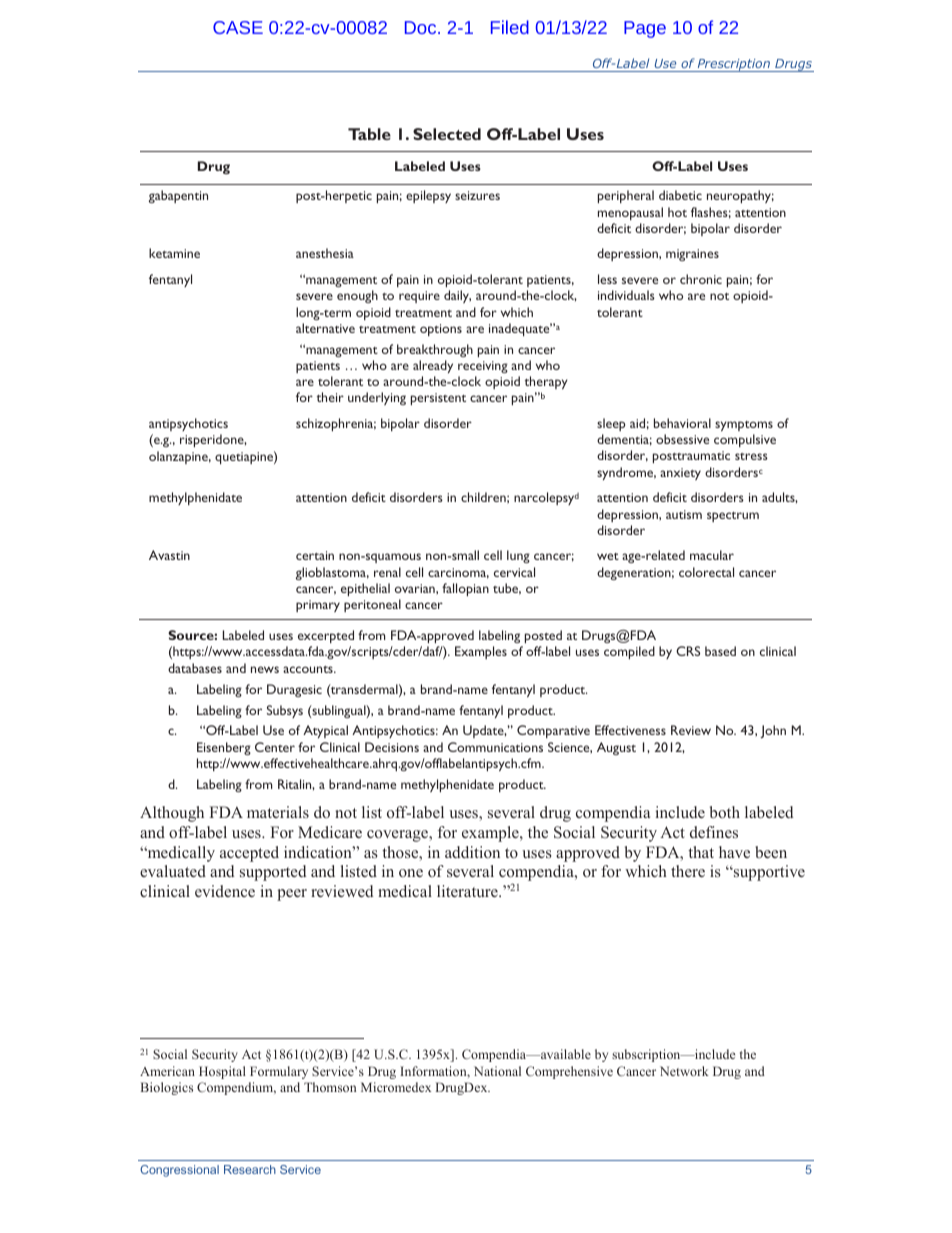 The image size is (952, 1233). I want to click on CRS, so click(688, 651).
